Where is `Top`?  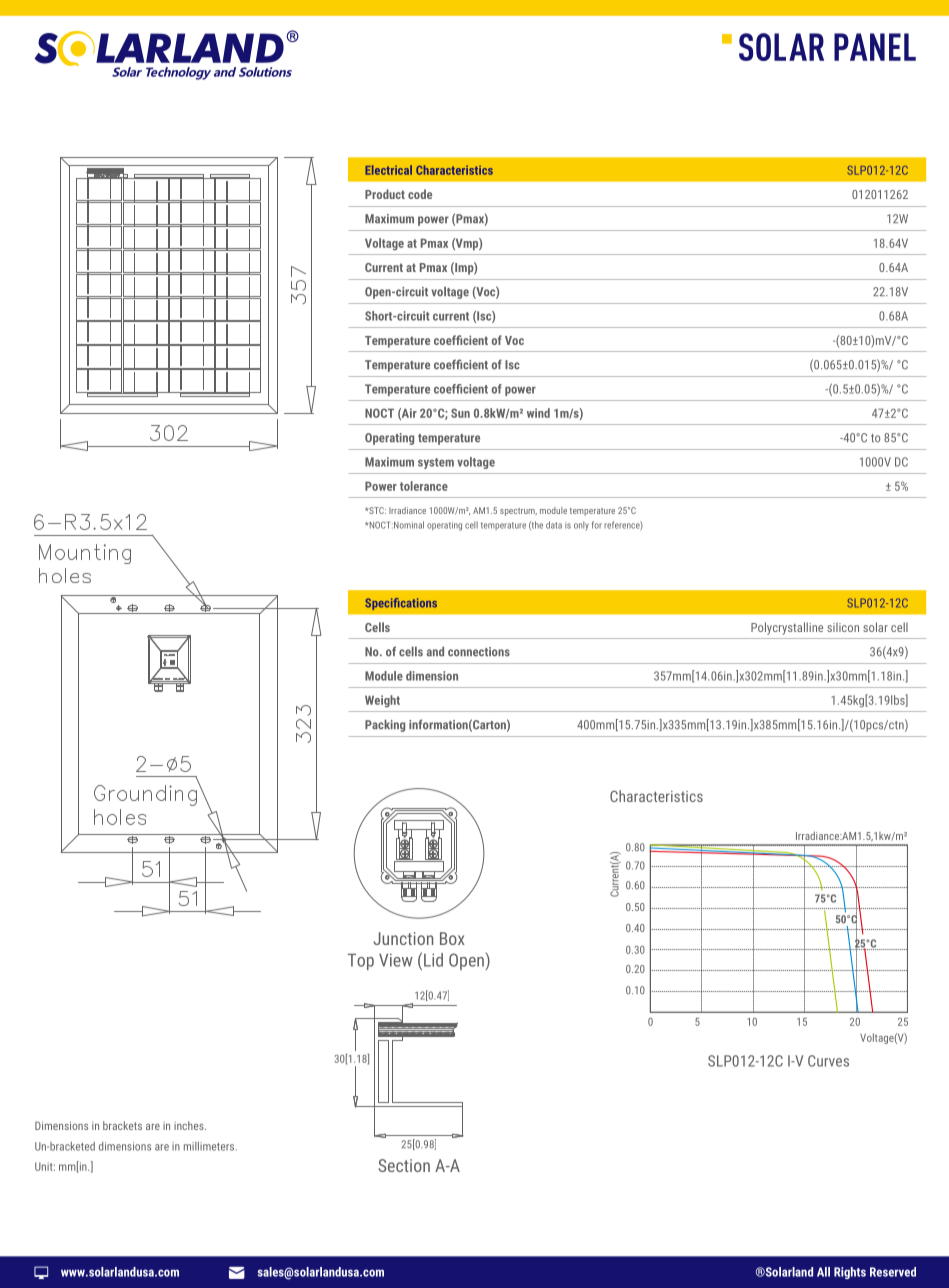 Top is located at coordinates (361, 962).
